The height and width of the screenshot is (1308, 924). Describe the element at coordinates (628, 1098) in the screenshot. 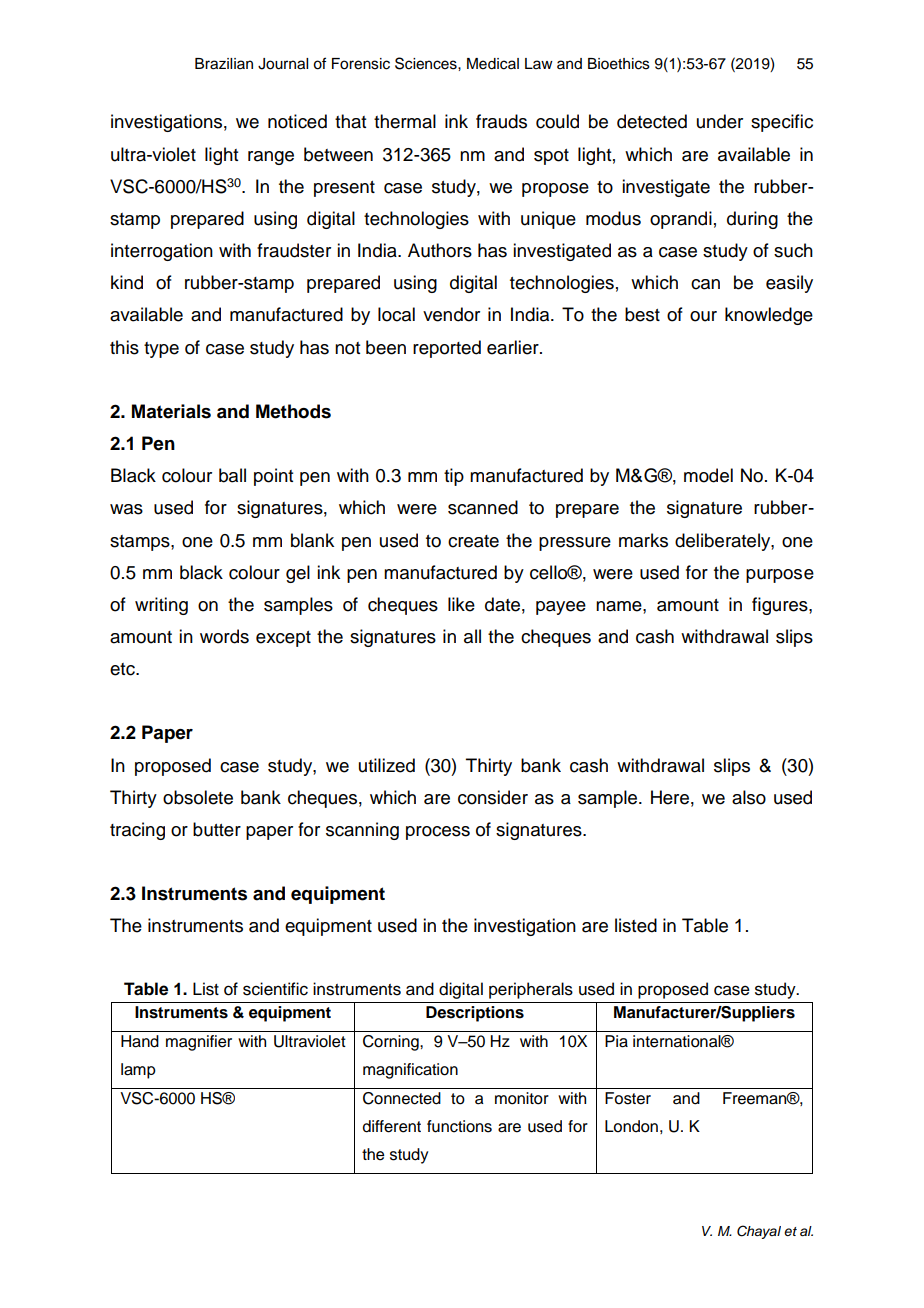

I see `Foster` at that location.
